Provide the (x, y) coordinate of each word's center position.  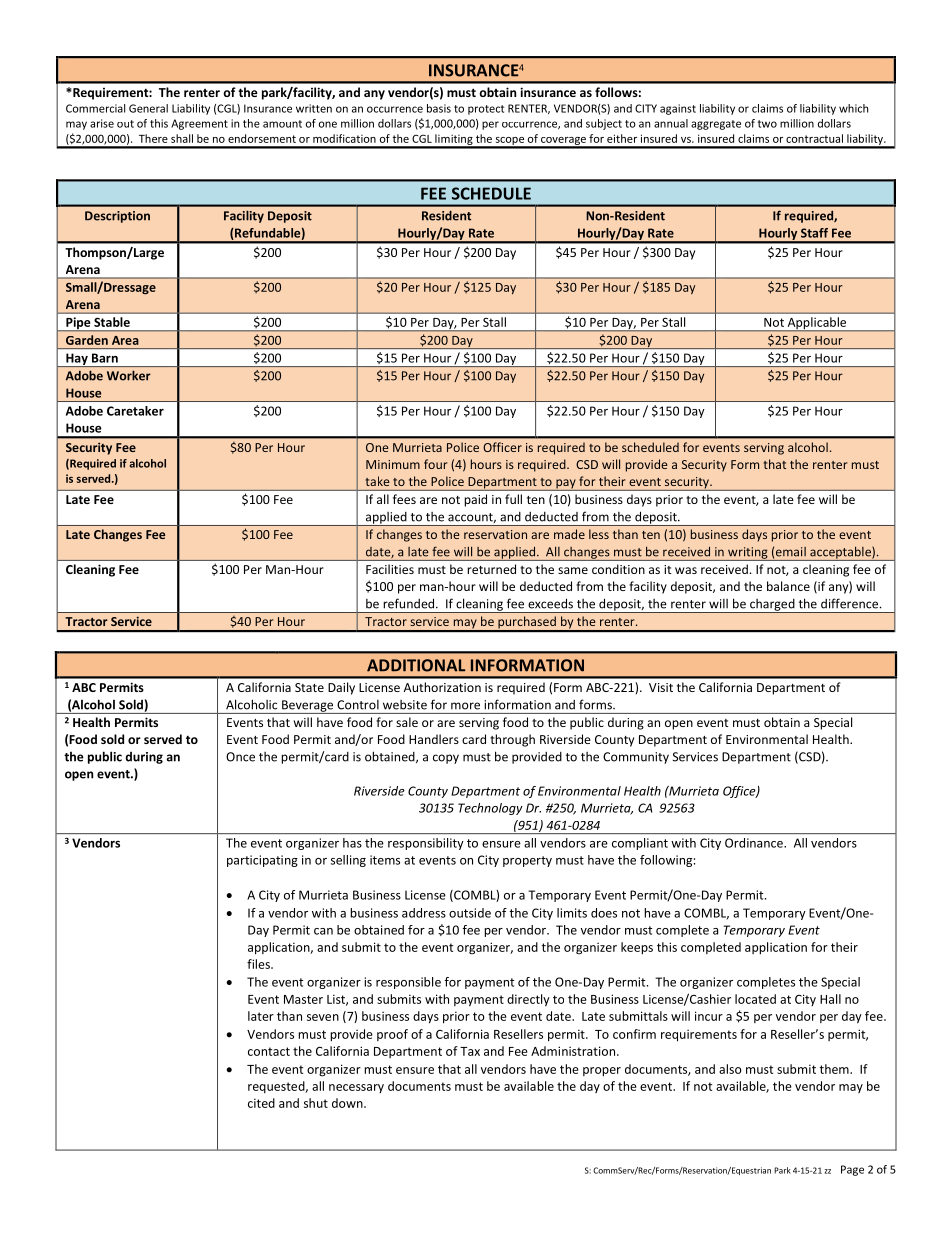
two (767, 124)
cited (261, 1103)
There (153, 138)
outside (470, 913)
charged (772, 606)
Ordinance (755, 843)
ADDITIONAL (416, 665)
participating (262, 861)
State (309, 687)
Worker (128, 376)
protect (486, 110)
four (435, 464)
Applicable (817, 324)
